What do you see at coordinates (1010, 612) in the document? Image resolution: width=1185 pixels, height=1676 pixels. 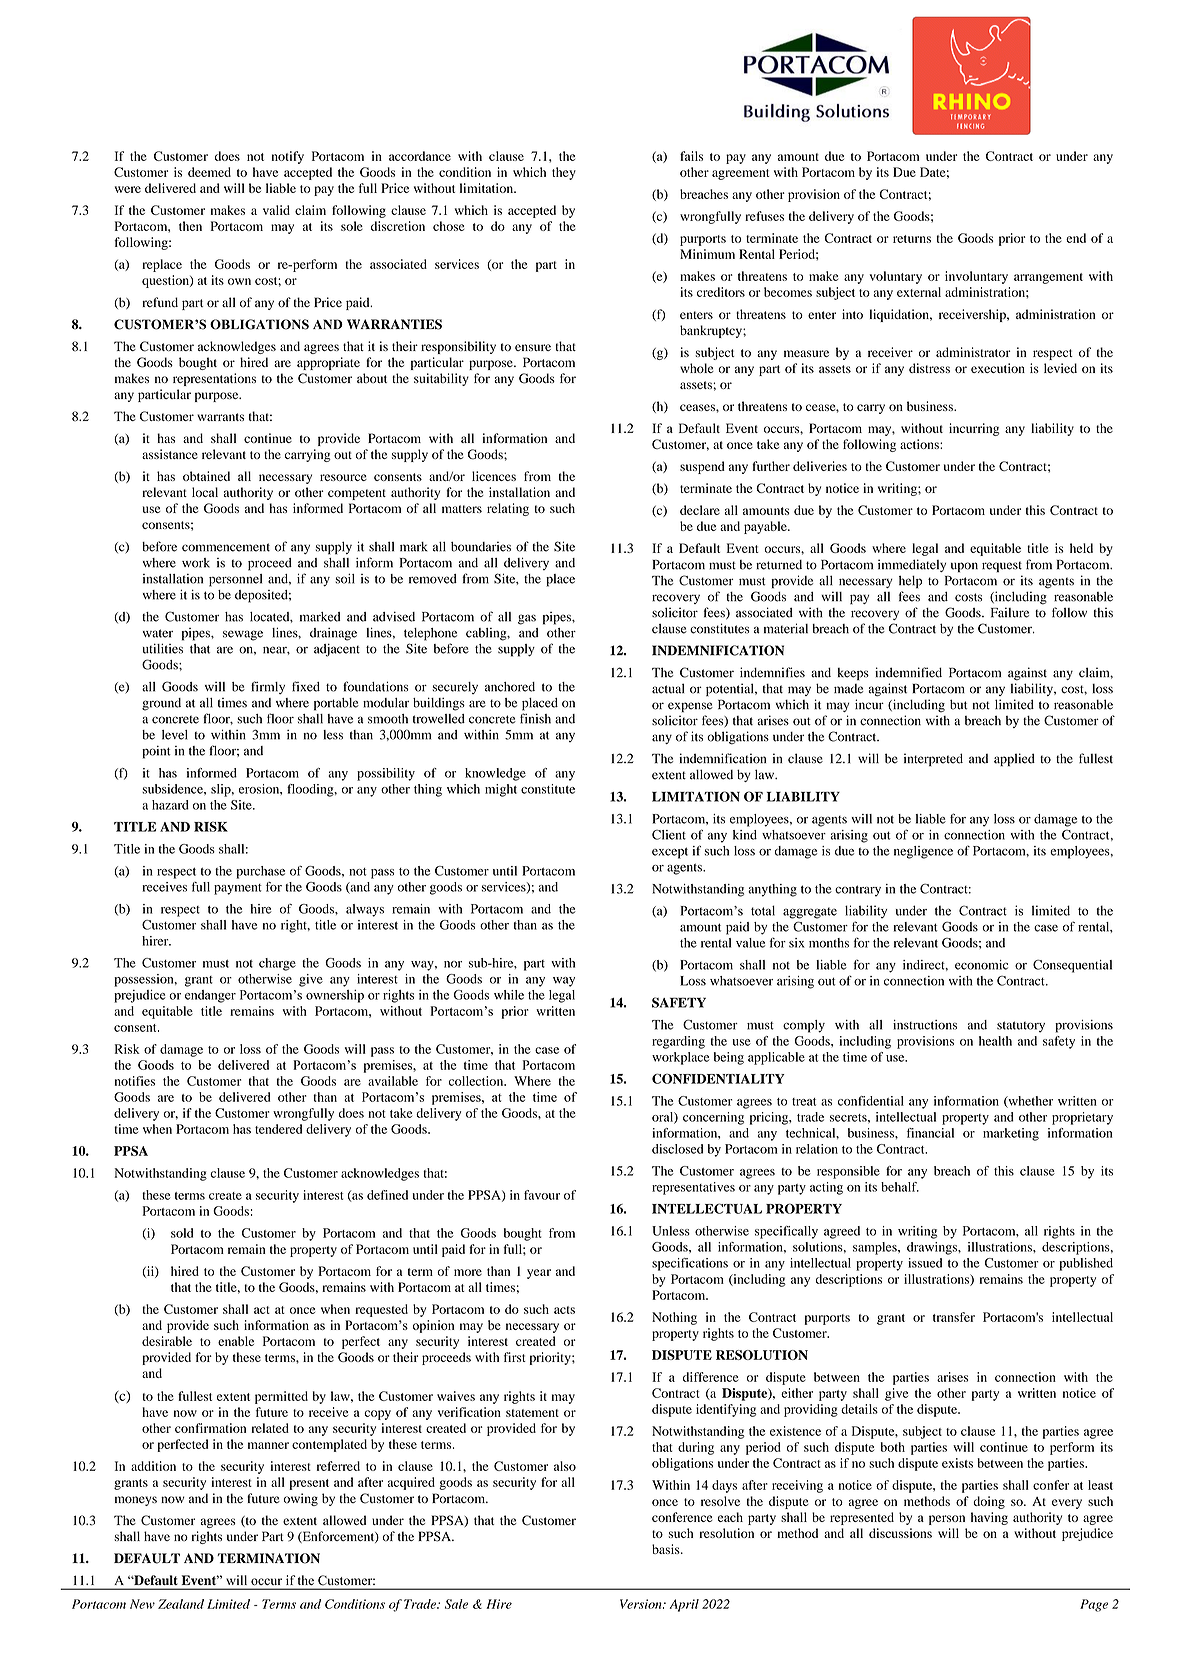 I see `Failure` at bounding box center [1010, 612].
